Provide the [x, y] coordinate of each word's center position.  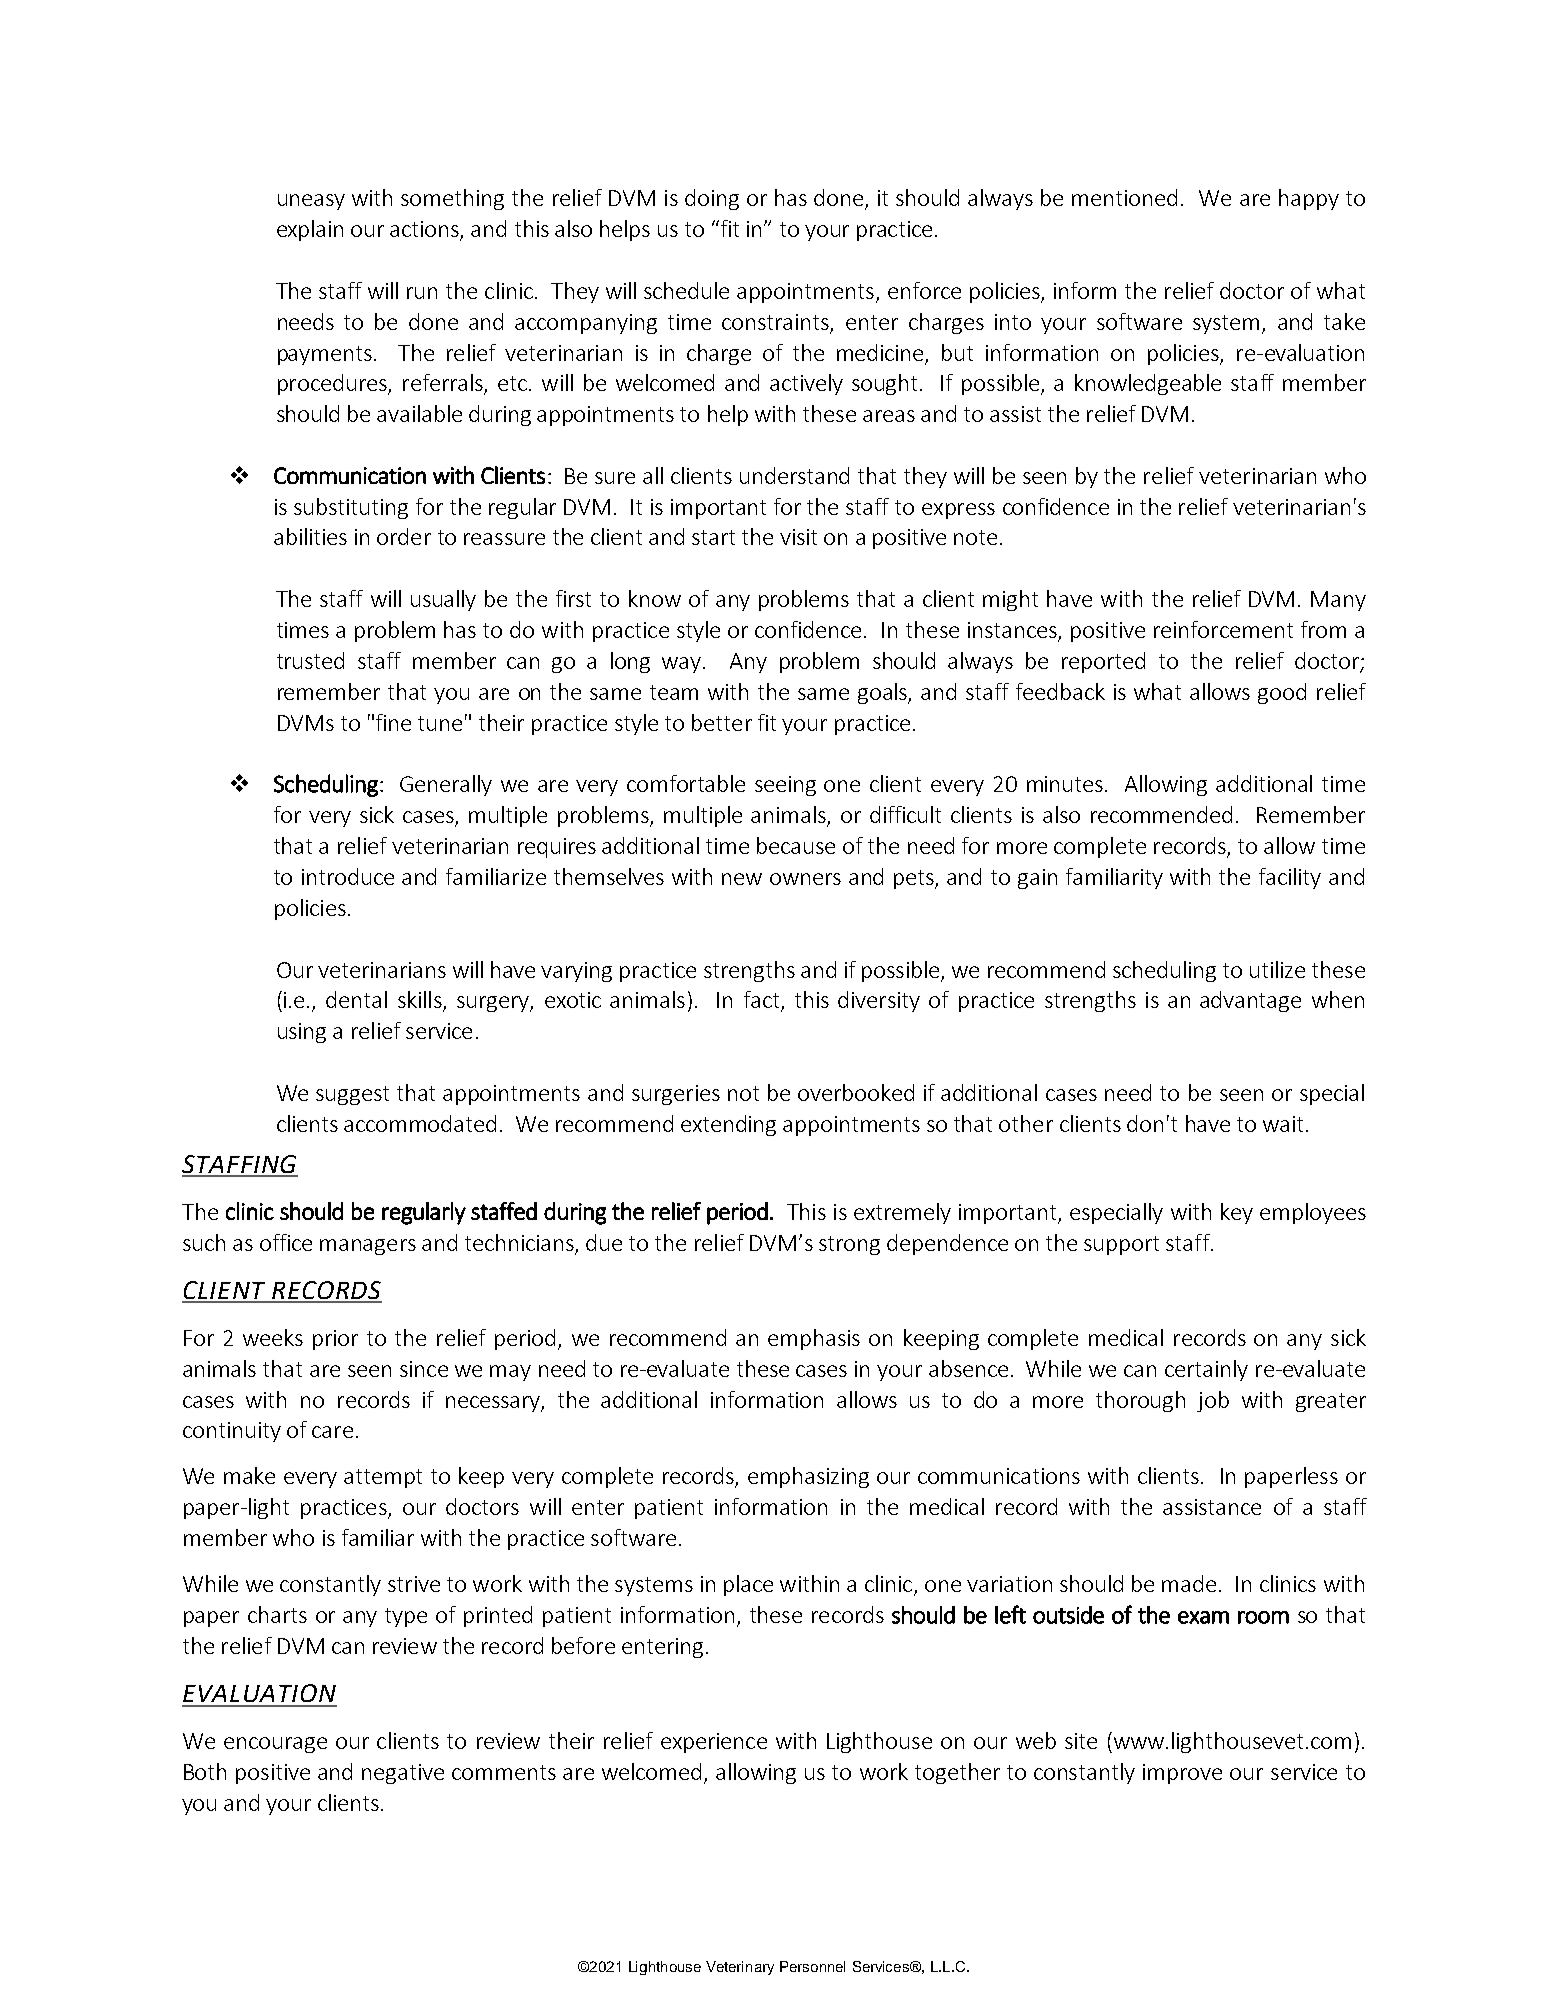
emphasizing [808, 1477]
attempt [383, 1478]
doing [712, 199]
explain [310, 230]
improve [1182, 1774]
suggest [352, 1095]
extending [728, 1125]
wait [1283, 1124]
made [1189, 1583]
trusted [310, 660]
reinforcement [1223, 629]
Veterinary [740, 1968]
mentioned [1124, 197]
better [722, 722]
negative [403, 1774]
